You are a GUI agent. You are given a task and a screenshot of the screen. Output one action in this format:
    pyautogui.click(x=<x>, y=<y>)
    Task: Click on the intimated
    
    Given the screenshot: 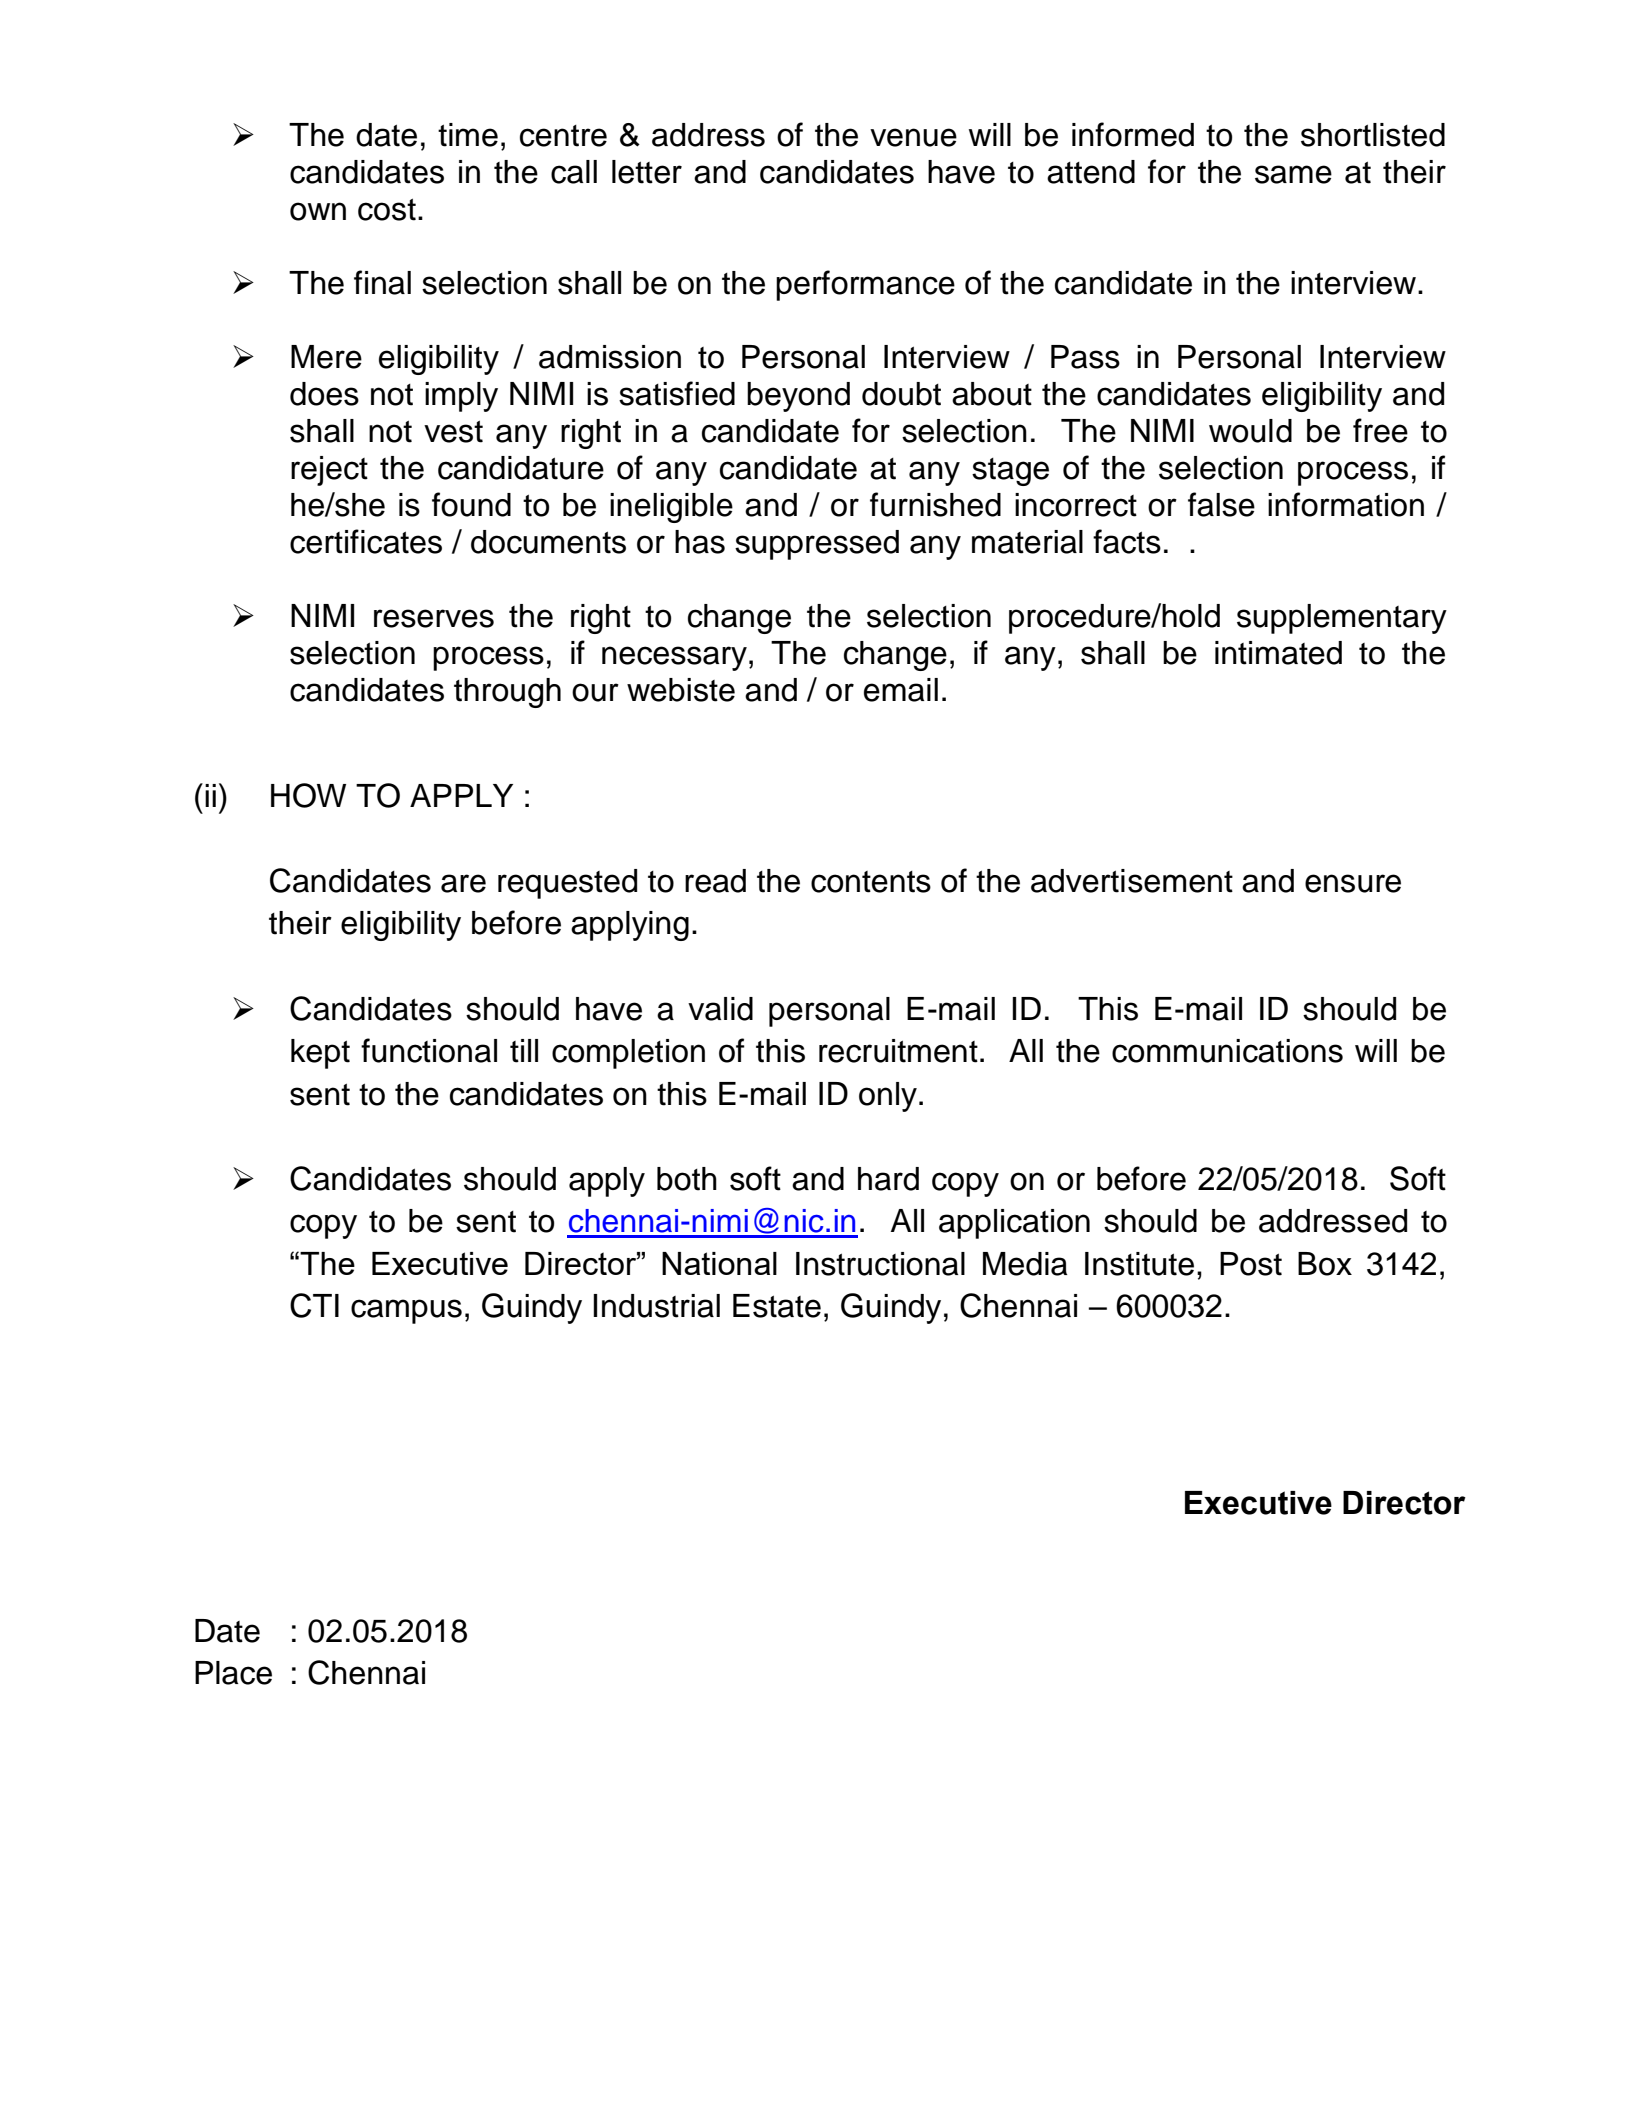 What is the action you would take?
    pyautogui.click(x=1278, y=653)
